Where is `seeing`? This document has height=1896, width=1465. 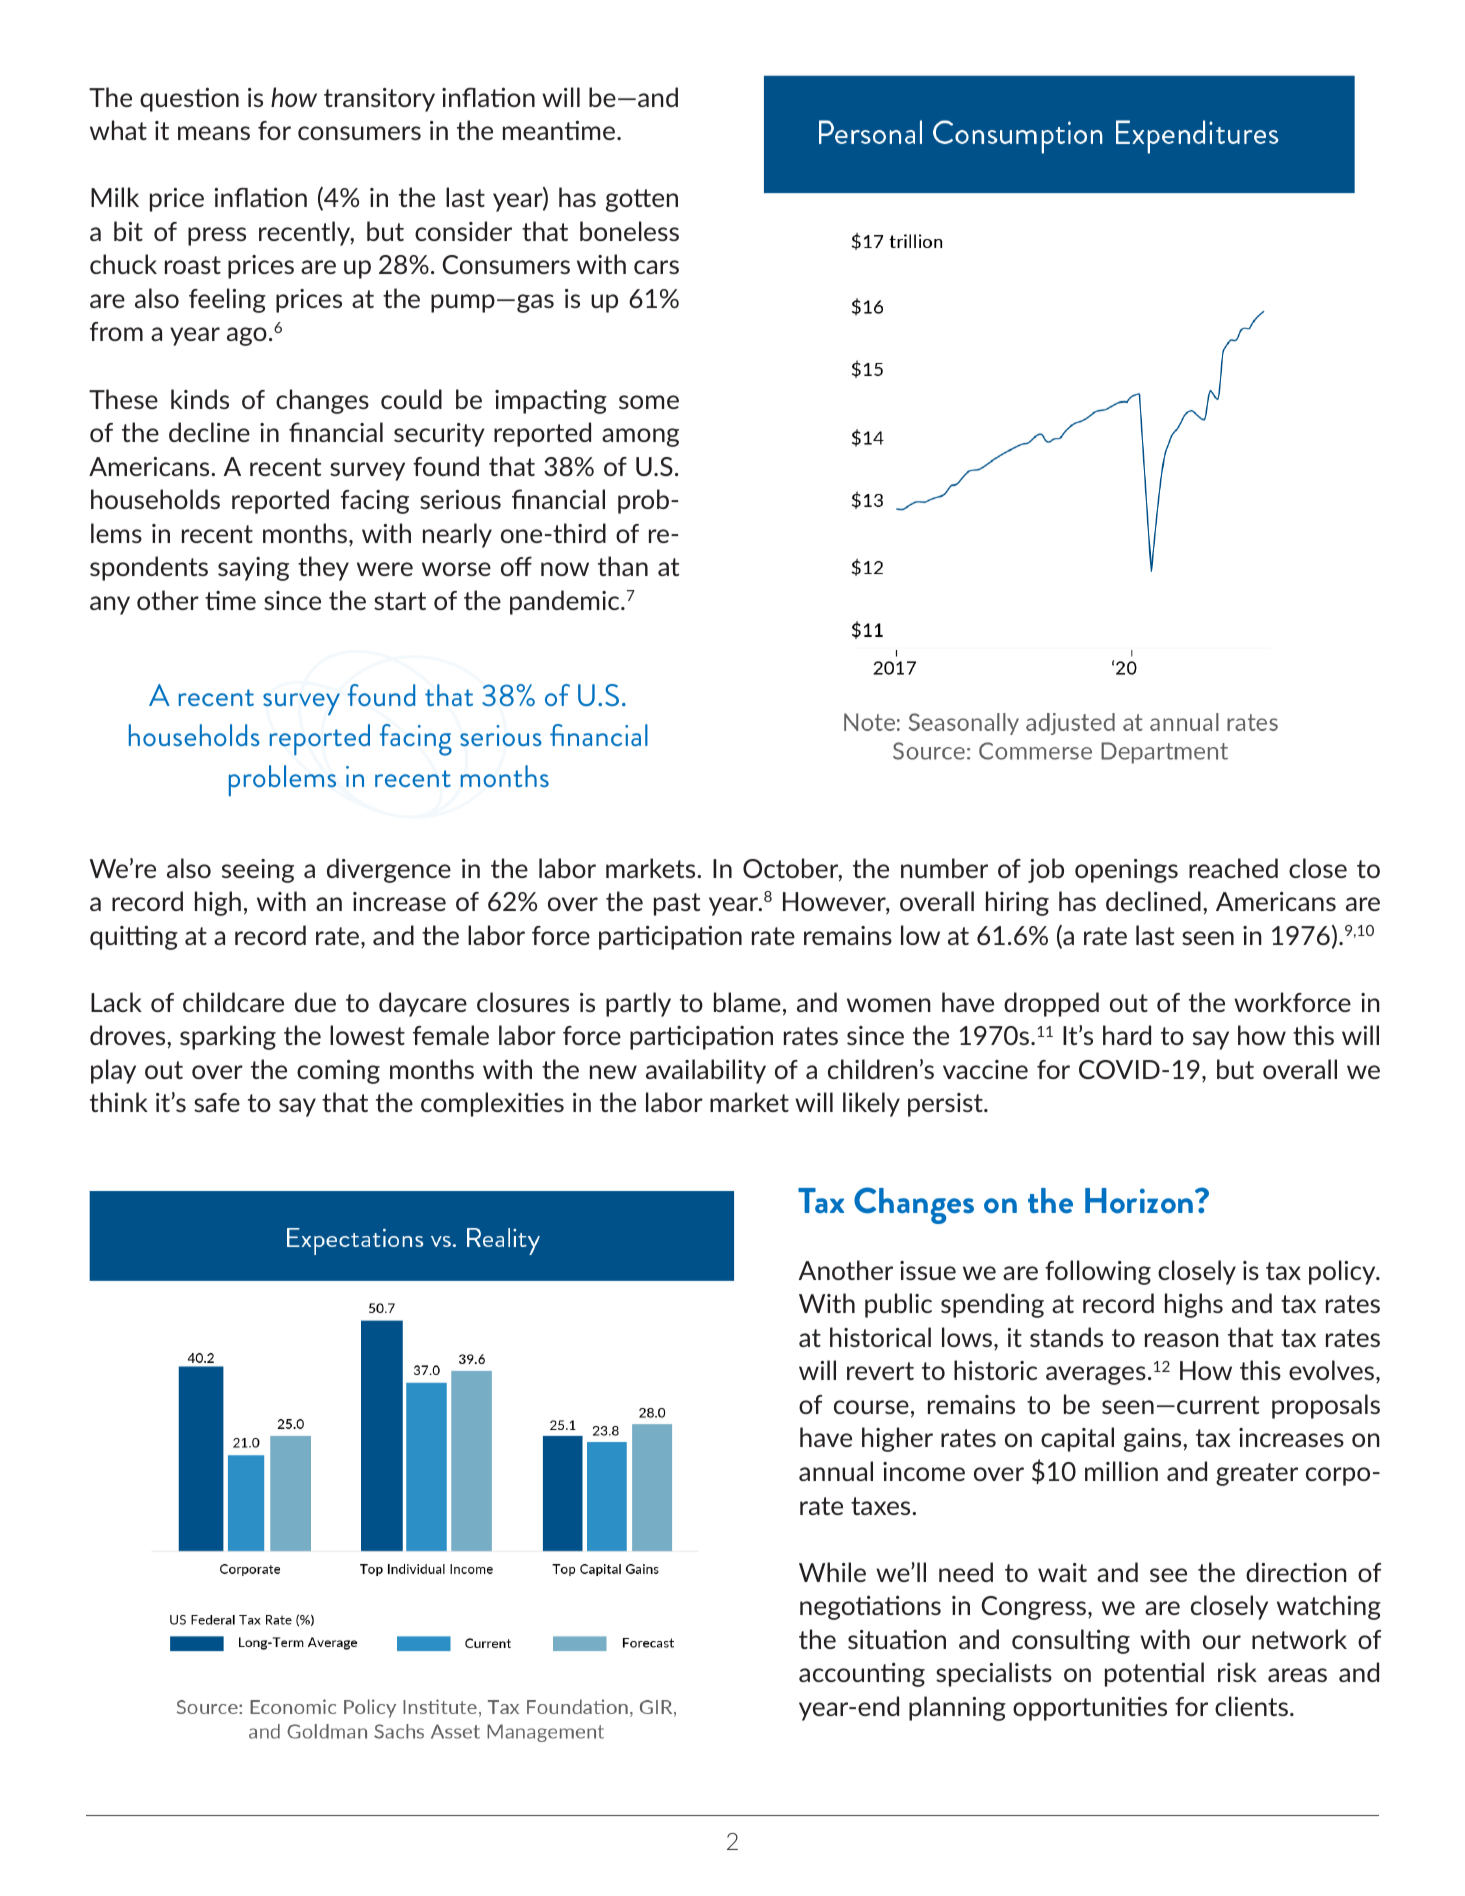 seeing is located at coordinates (258, 871).
